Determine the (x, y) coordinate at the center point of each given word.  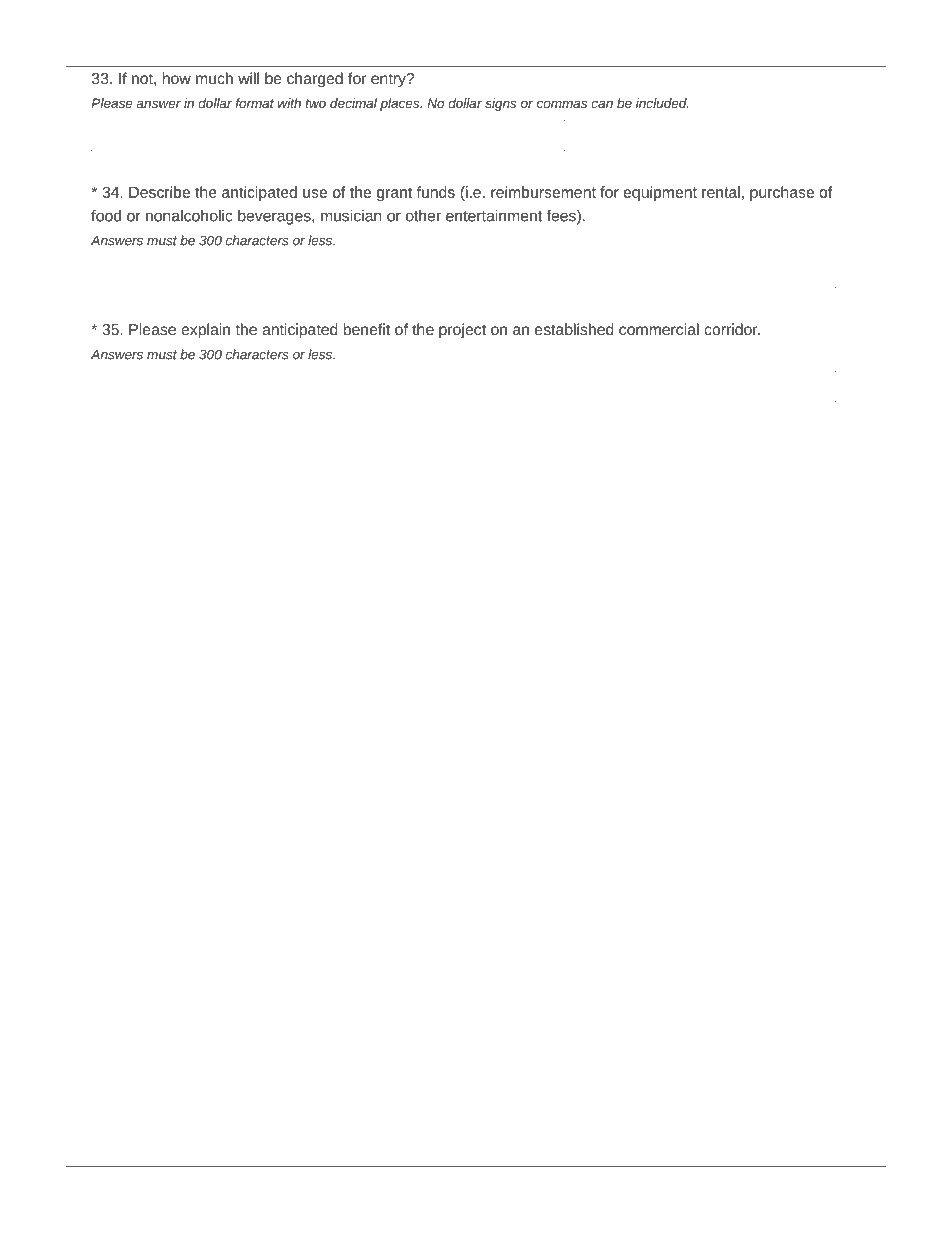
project (462, 331)
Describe (159, 192)
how (177, 78)
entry (389, 80)
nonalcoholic (189, 215)
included (662, 103)
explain (205, 331)
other (423, 216)
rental (721, 192)
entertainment (494, 215)
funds (436, 192)
